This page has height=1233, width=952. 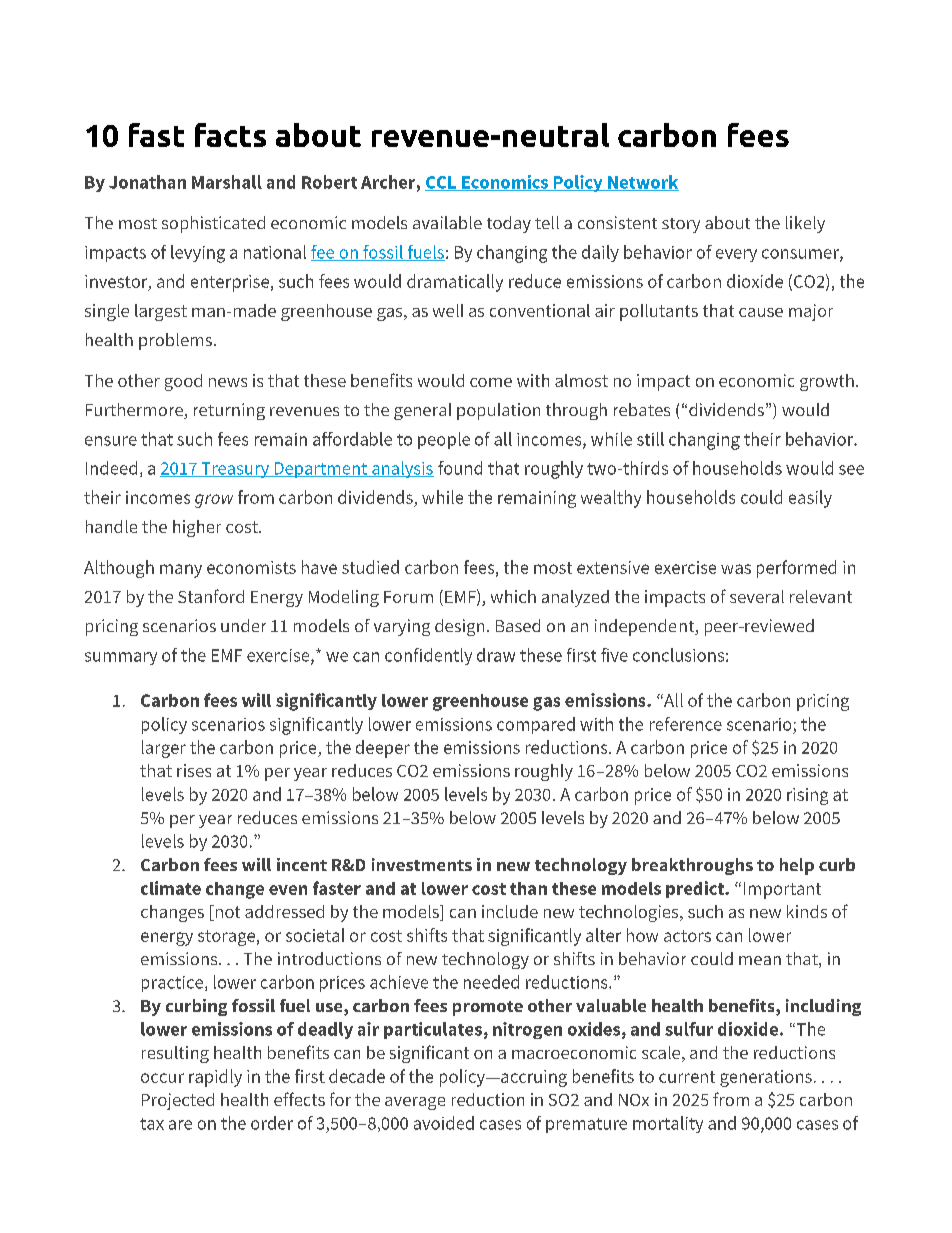 What do you see at coordinates (642, 409) in the page?
I see `rebates` at bounding box center [642, 409].
